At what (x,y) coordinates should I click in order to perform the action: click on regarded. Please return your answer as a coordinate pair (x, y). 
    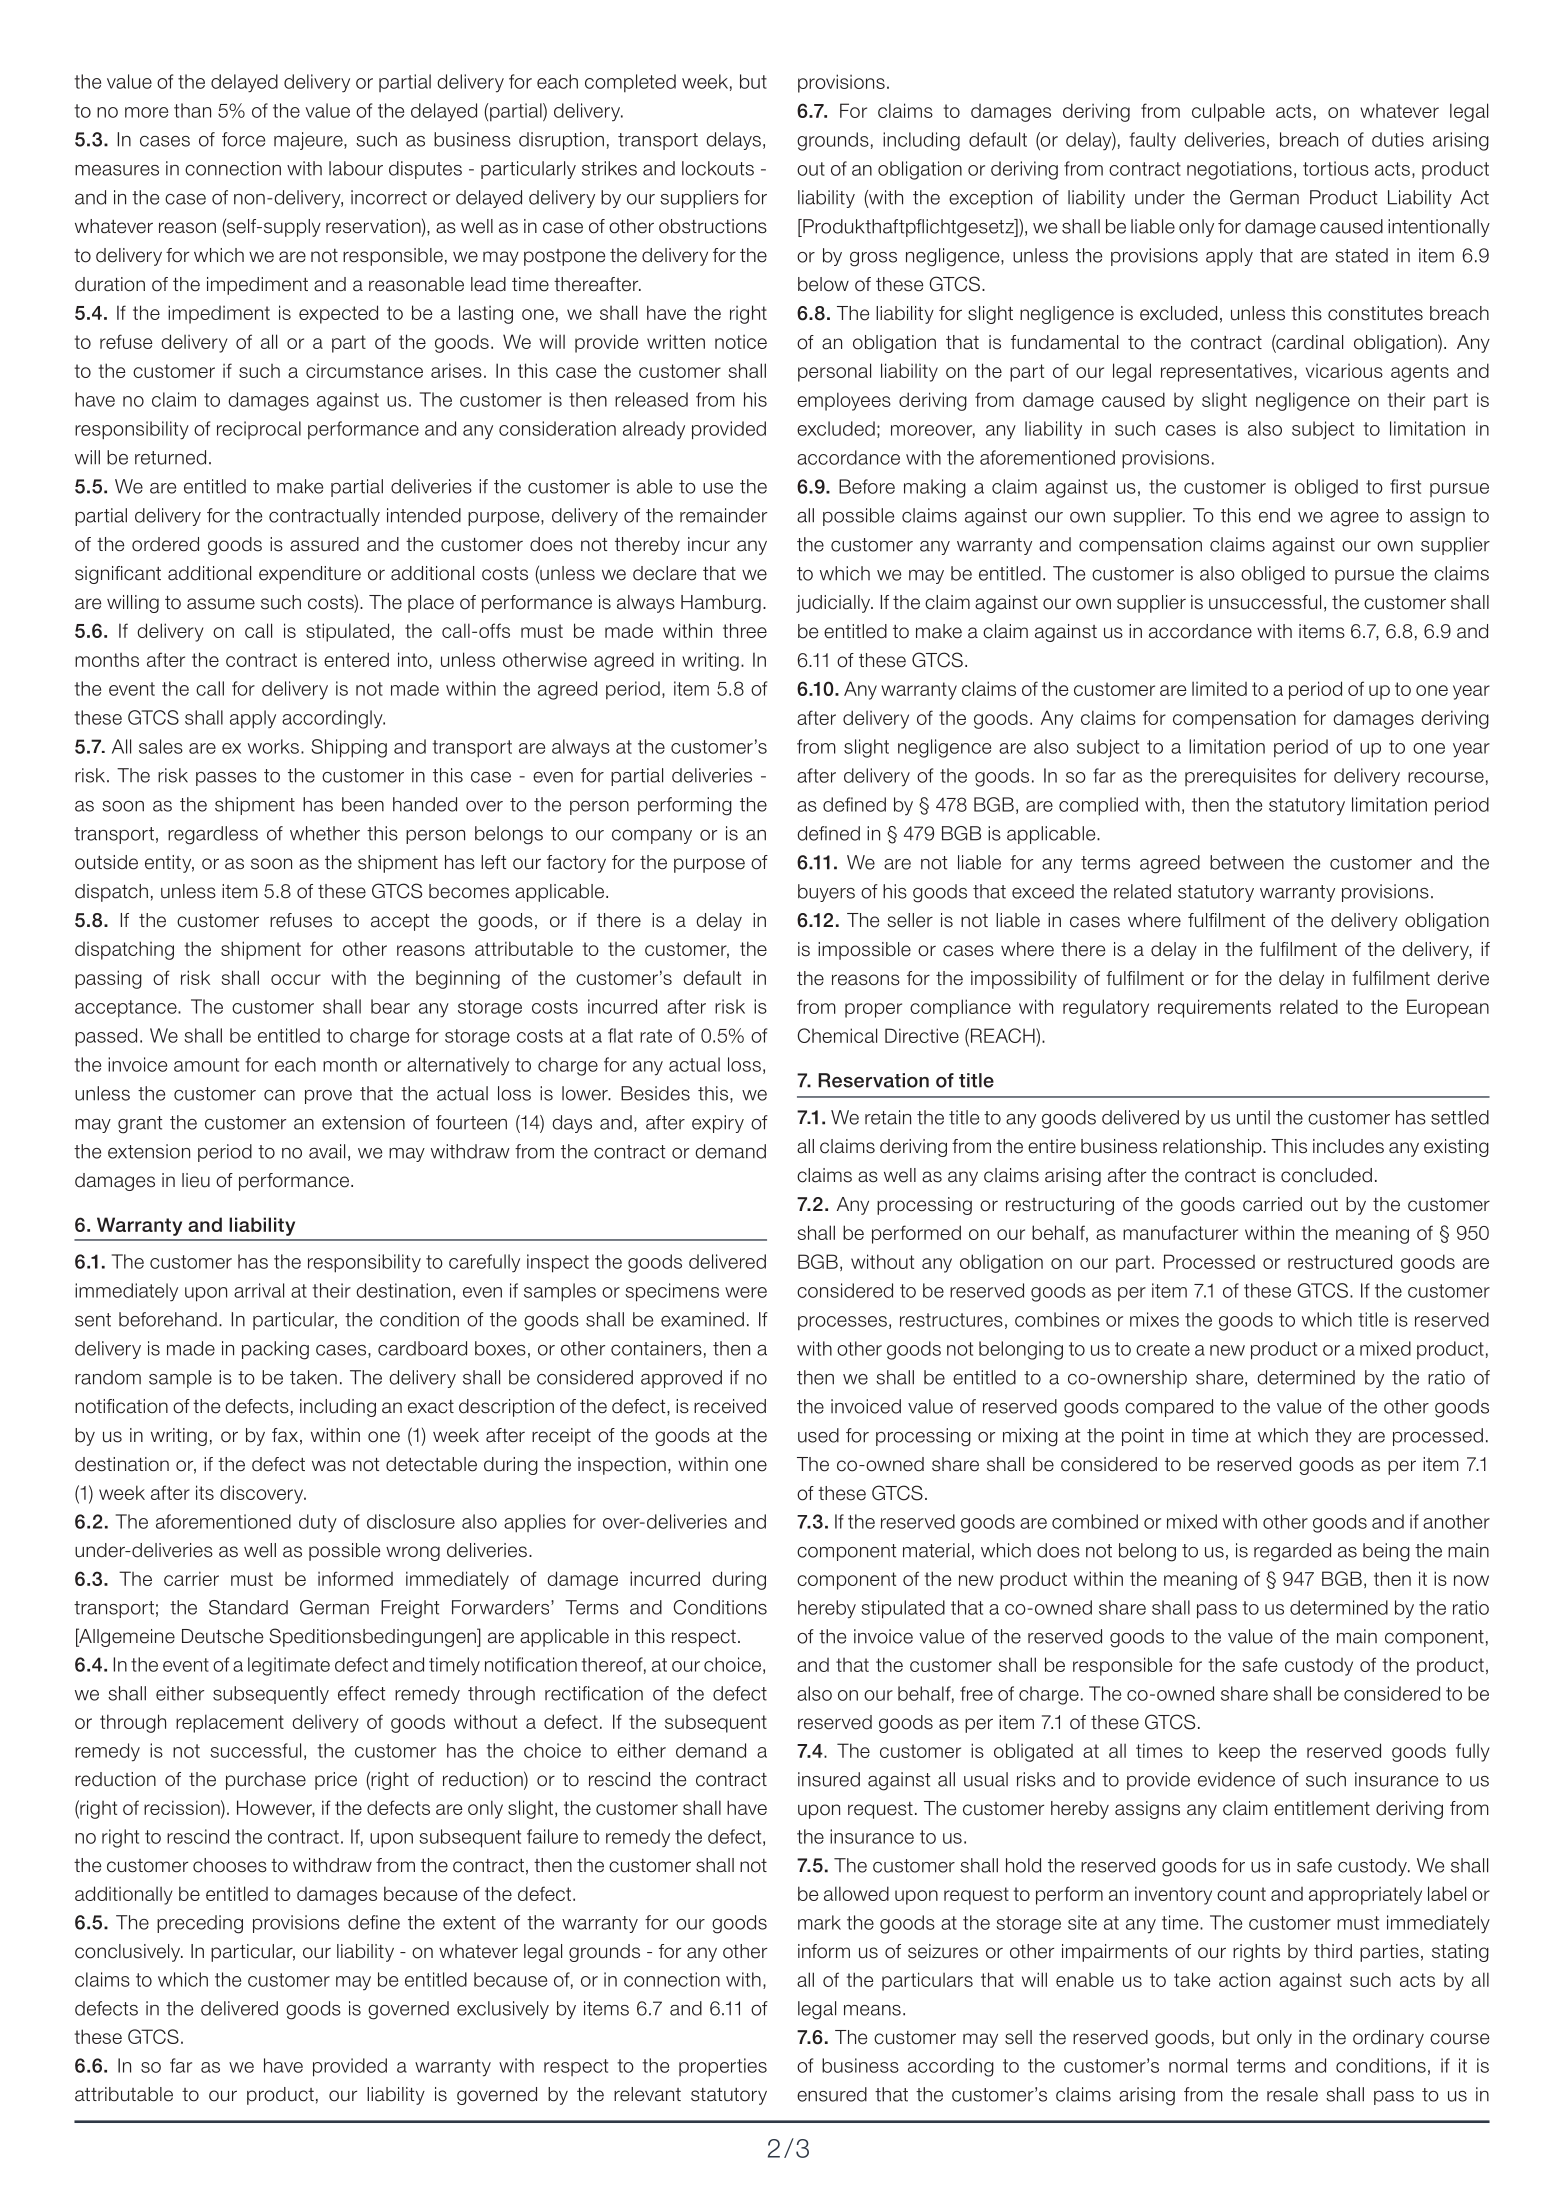
    Looking at the image, I should click on (1292, 1552).
